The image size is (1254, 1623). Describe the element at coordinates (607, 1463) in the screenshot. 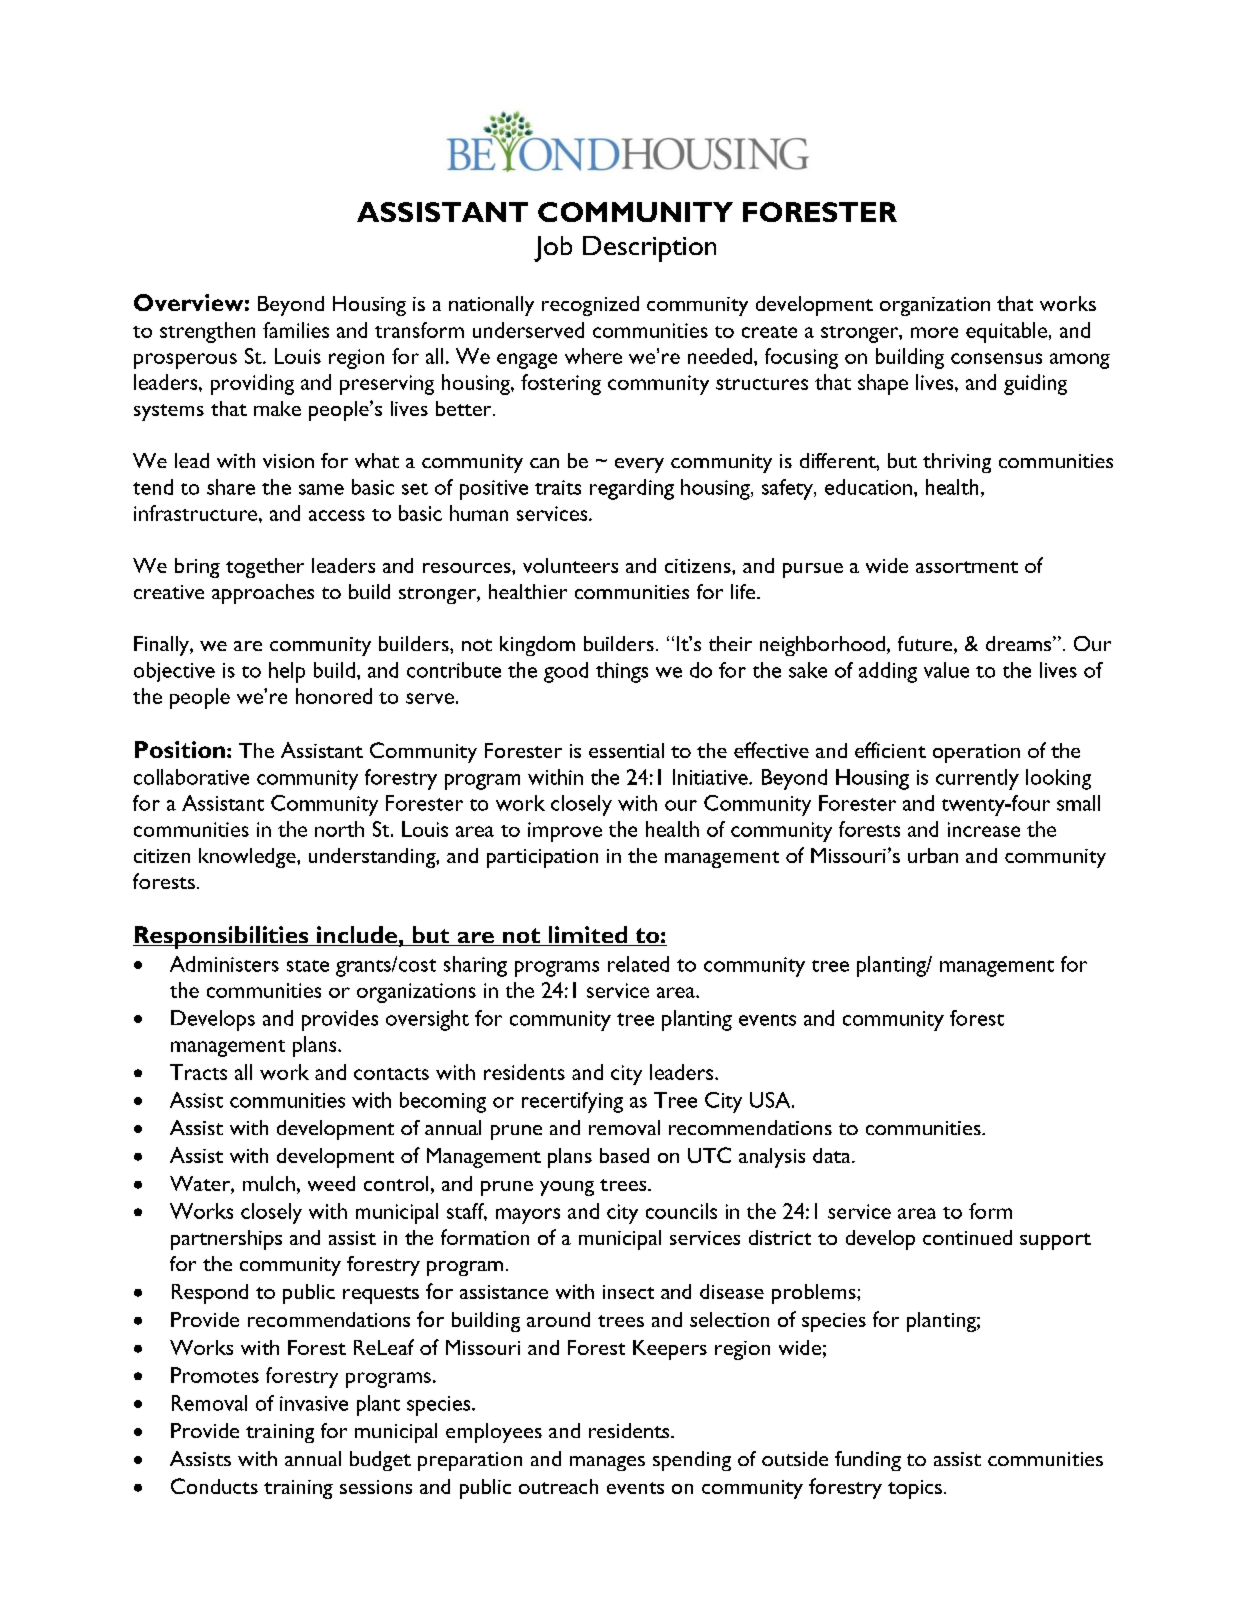

I see `manages` at that location.
